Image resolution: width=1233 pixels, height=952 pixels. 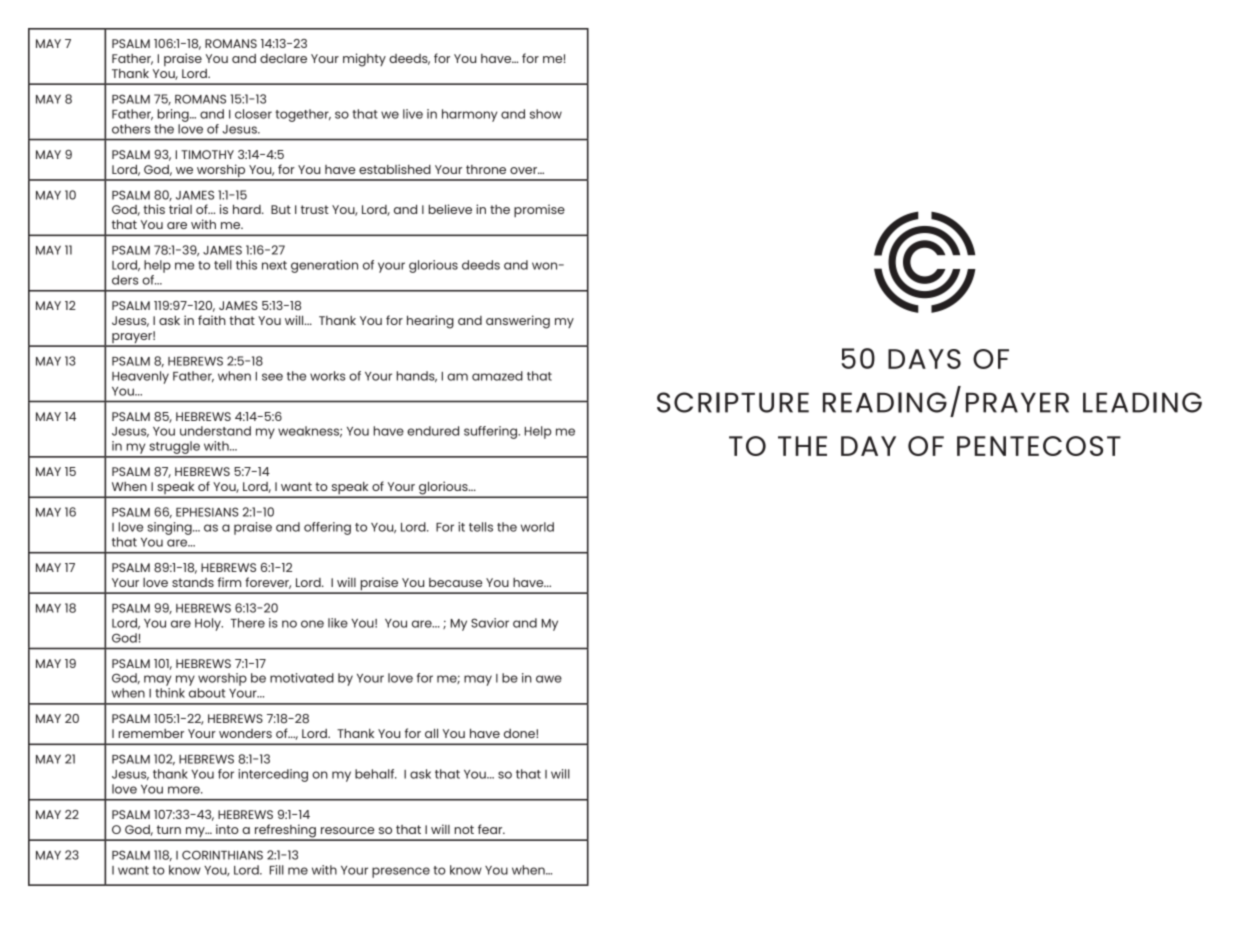 I want to click on declare, so click(x=283, y=58).
